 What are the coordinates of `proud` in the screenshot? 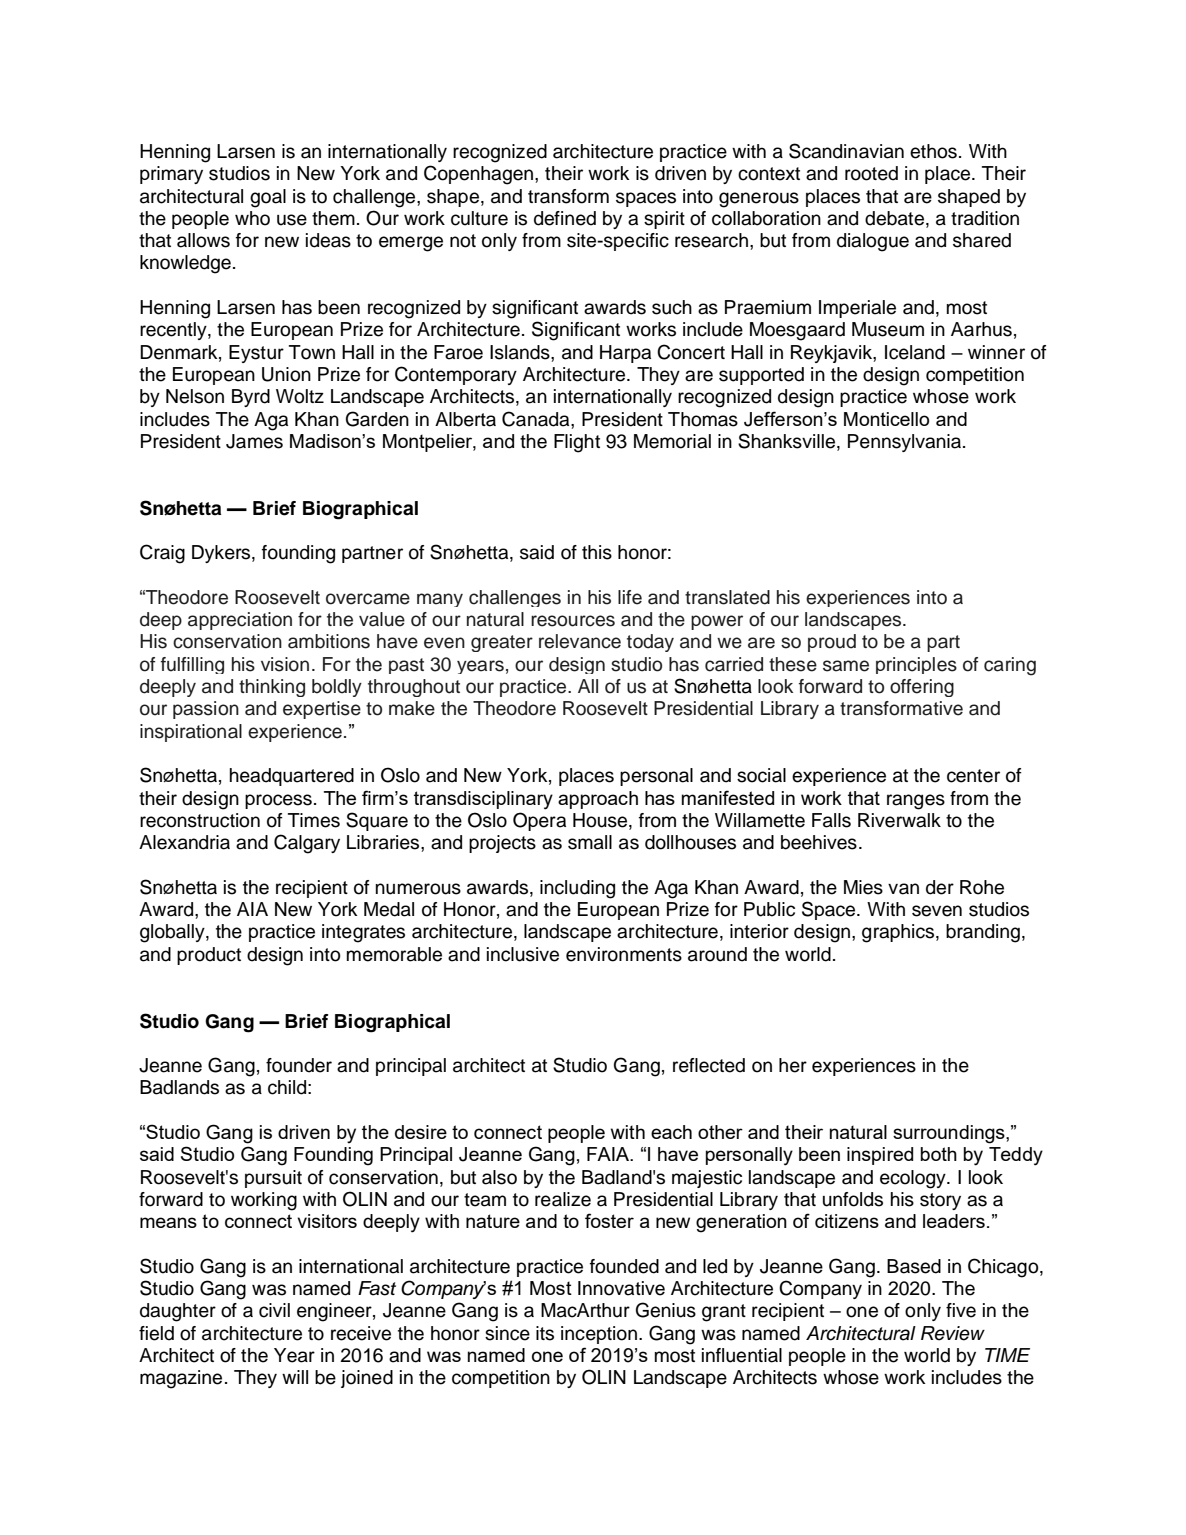 It's located at (832, 643).
